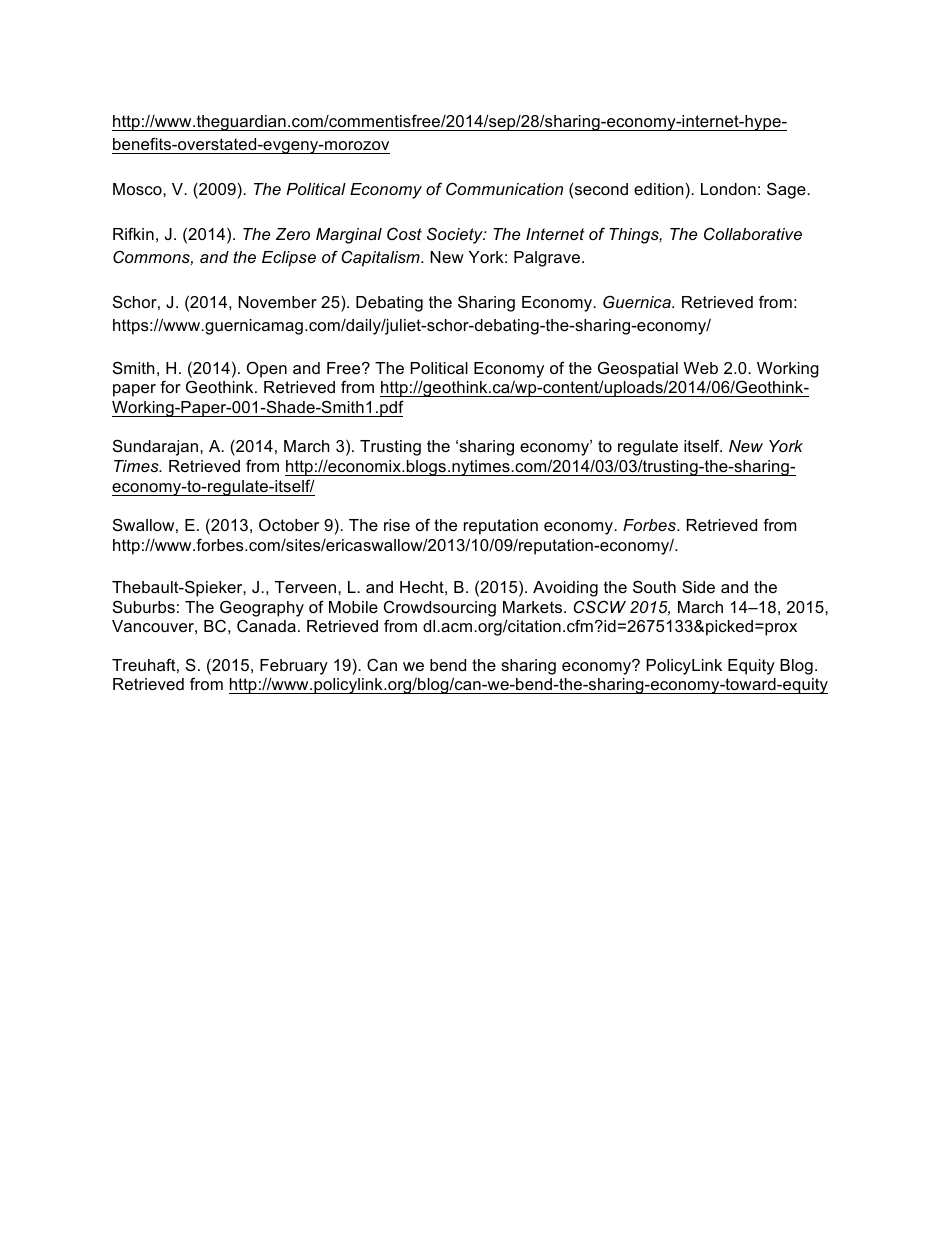 The height and width of the image is (1233, 952). I want to click on Geospatial, so click(638, 370).
